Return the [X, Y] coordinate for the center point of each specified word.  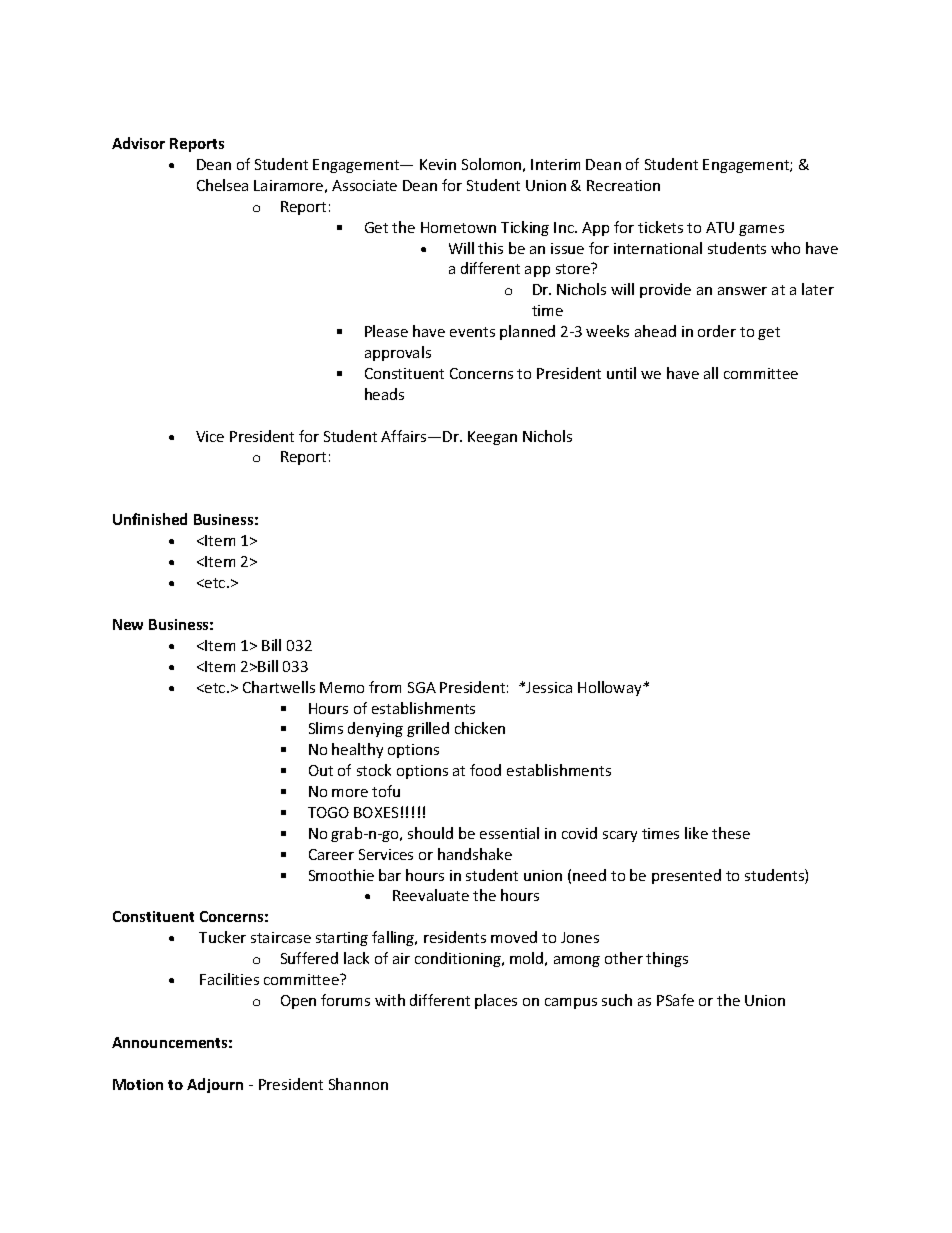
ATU [720, 227]
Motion [138, 1084]
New [128, 624]
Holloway [611, 688]
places [496, 1001]
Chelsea [222, 185]
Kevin [438, 164]
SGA [422, 687]
